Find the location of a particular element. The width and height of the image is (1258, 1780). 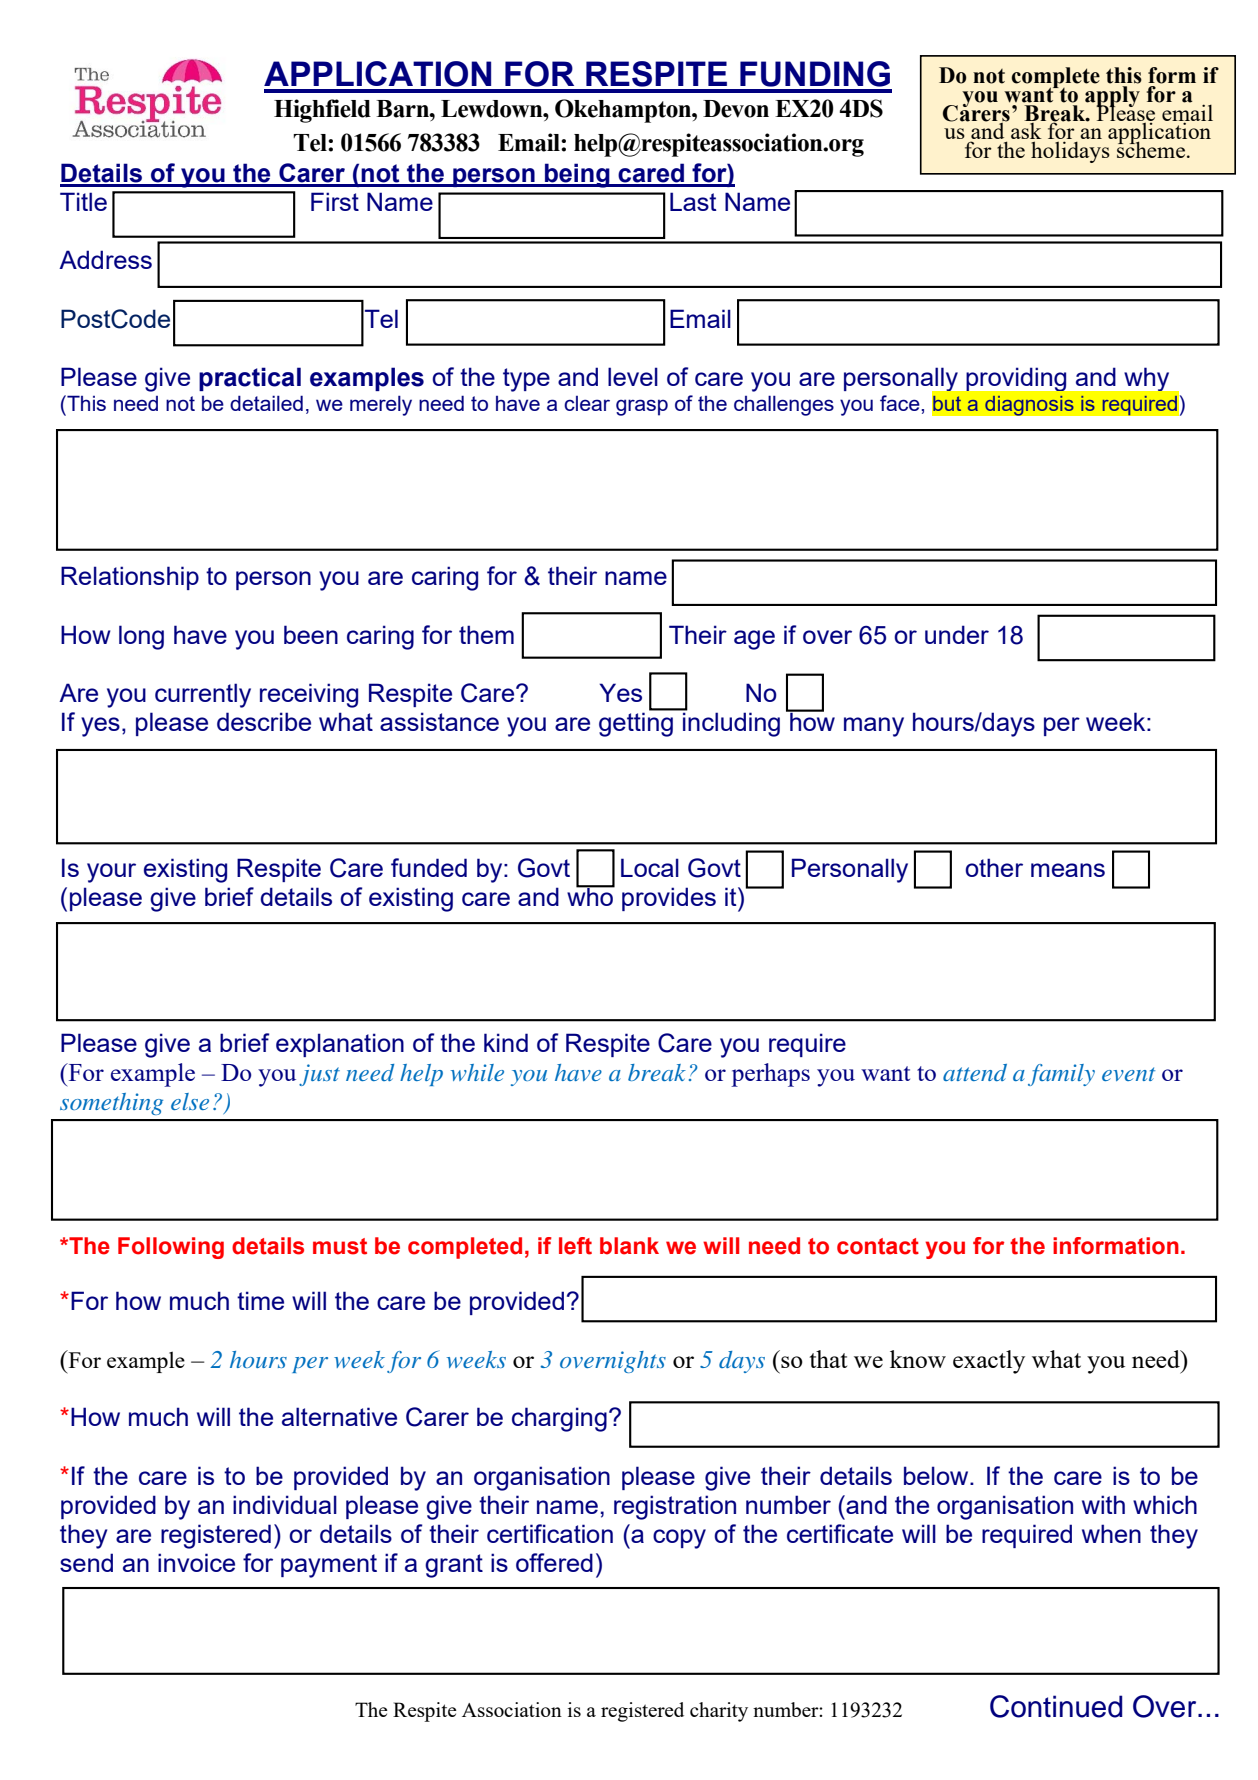

invoice is located at coordinates (196, 1562).
